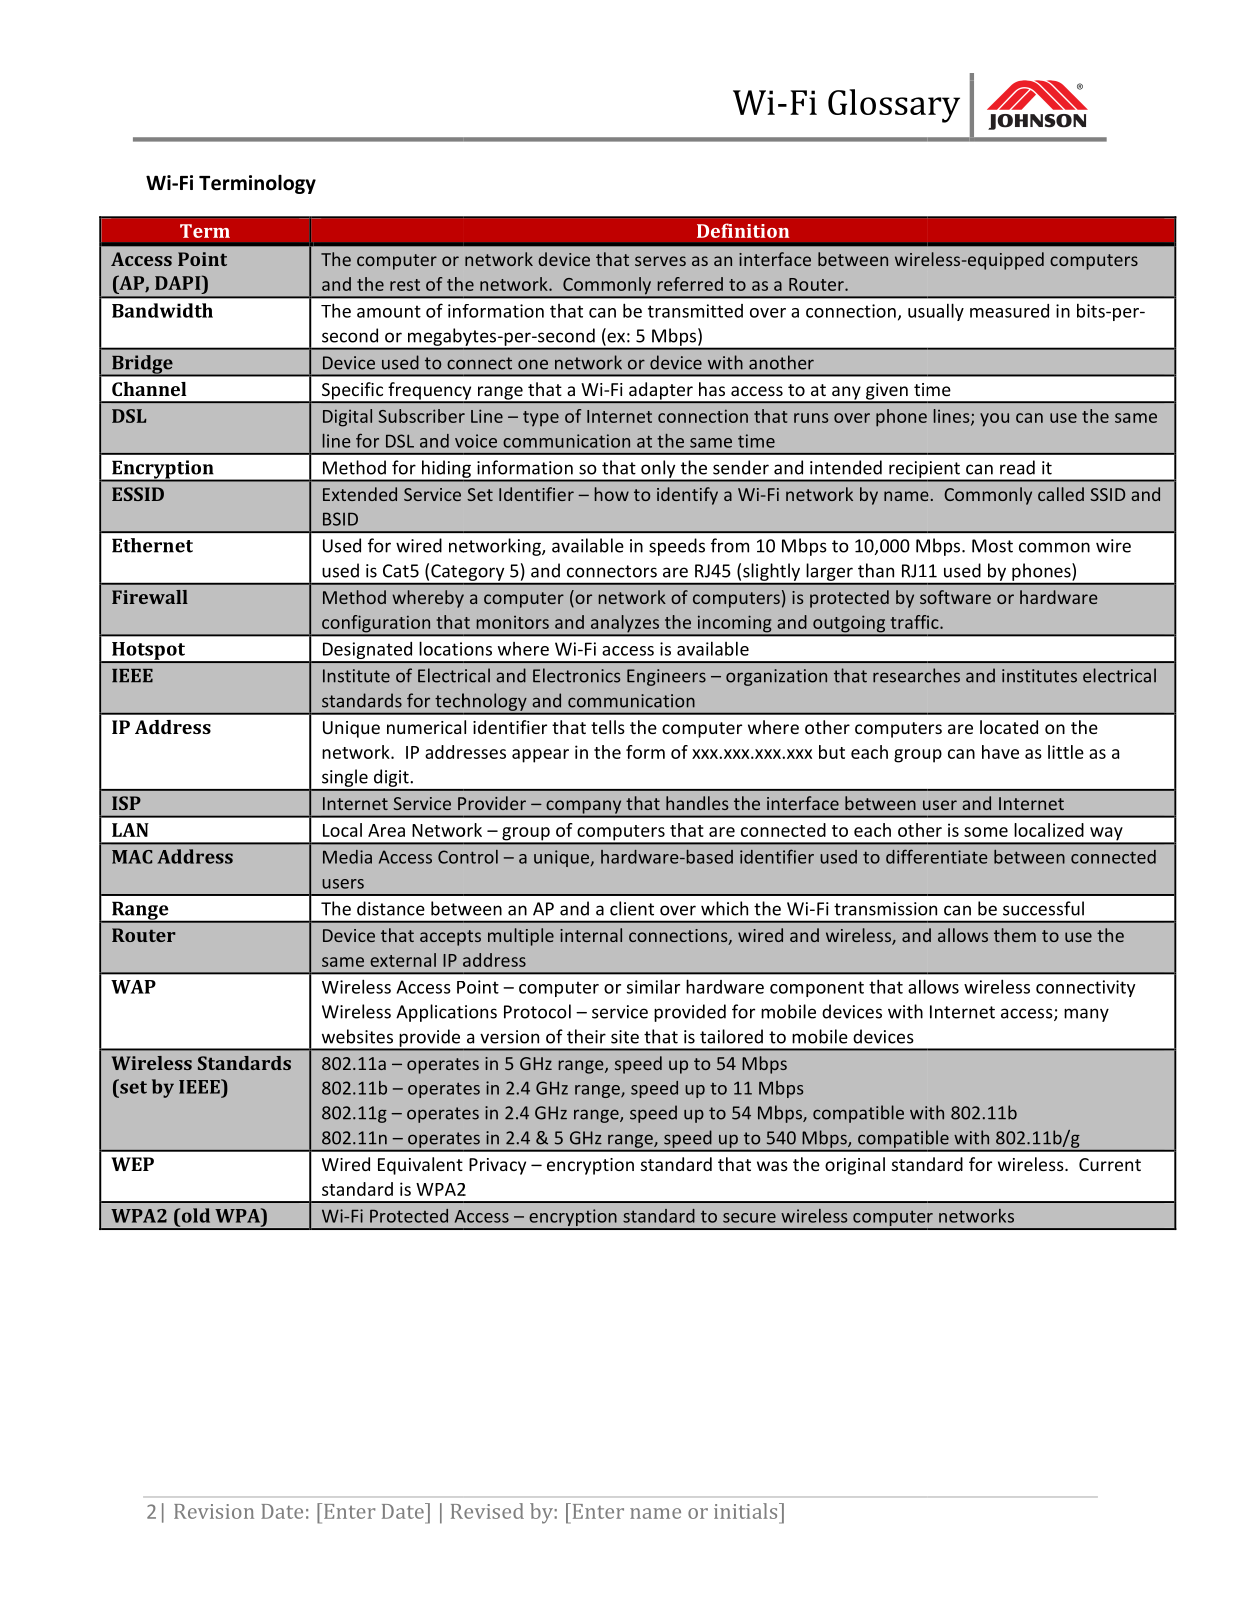  Describe the element at coordinates (132, 1164) in the screenshot. I see `WEP` at that location.
